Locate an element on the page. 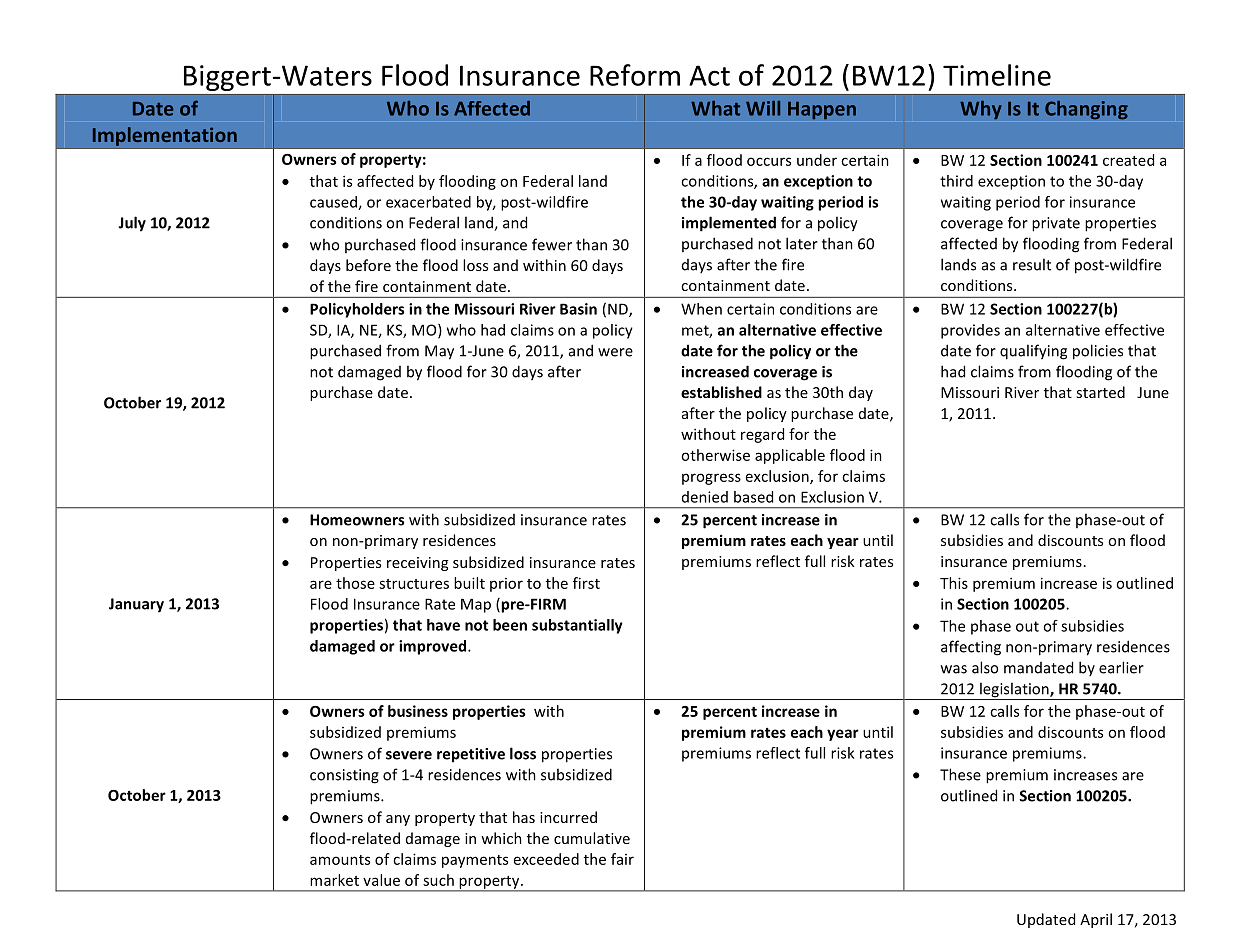 The height and width of the page is (952, 1233). Implementation is located at coordinates (165, 136).
